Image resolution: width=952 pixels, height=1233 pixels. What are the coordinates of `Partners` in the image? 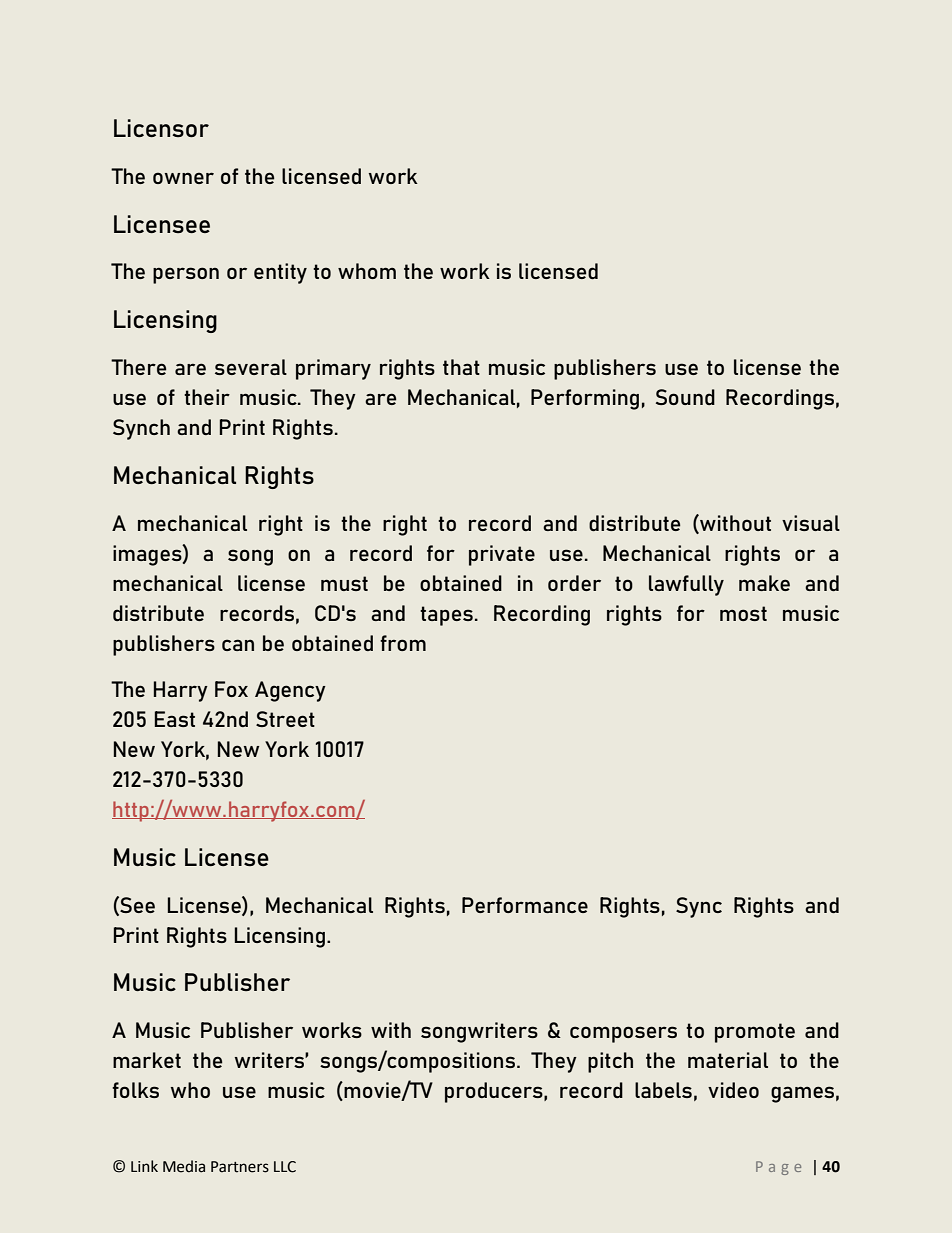 It's located at (240, 1167).
